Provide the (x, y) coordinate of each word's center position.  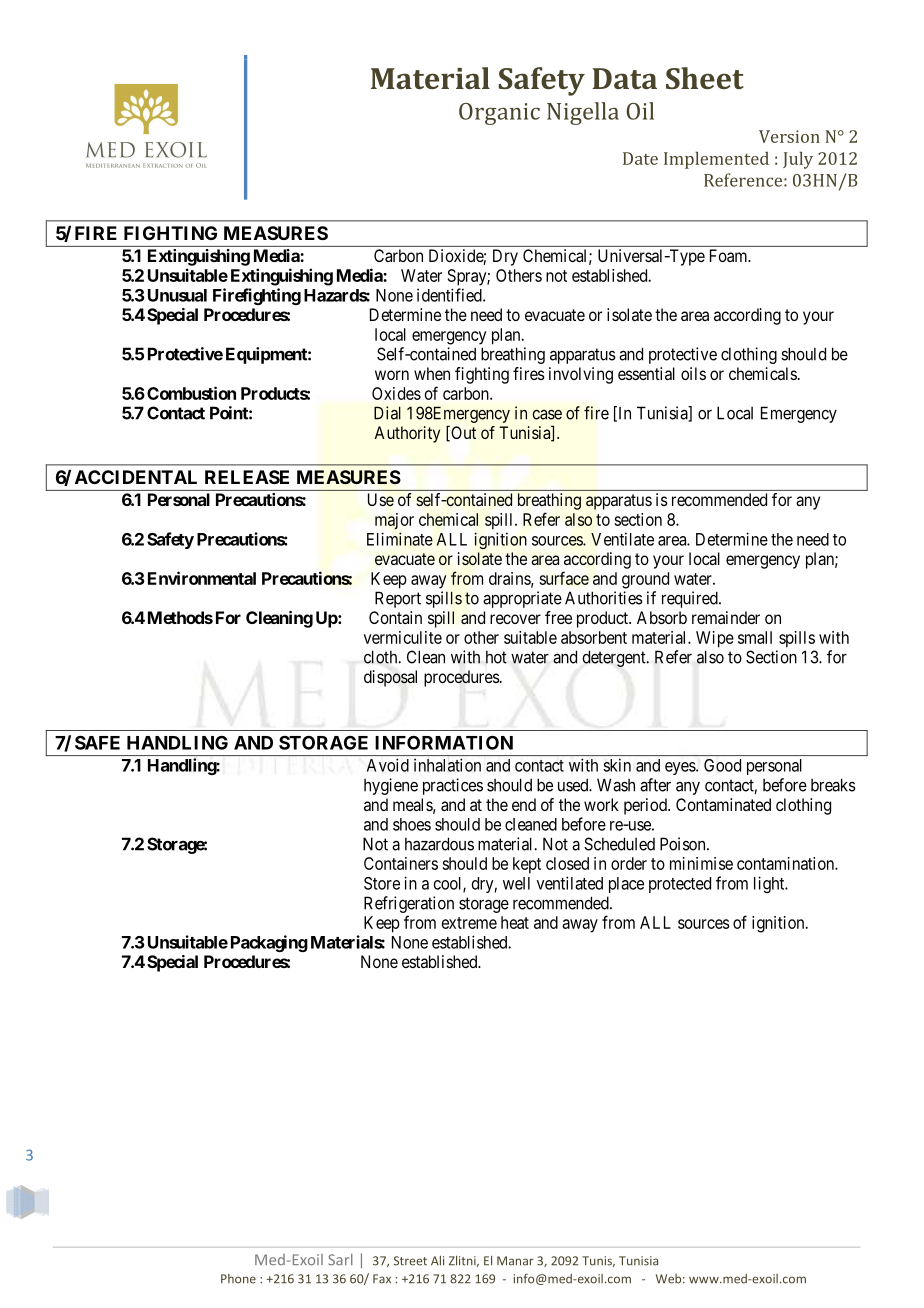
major (394, 521)
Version (789, 136)
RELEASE (247, 477)
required (691, 599)
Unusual (177, 295)
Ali (437, 1261)
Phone (238, 1279)
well (516, 883)
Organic (499, 114)
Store (382, 883)
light (770, 884)
